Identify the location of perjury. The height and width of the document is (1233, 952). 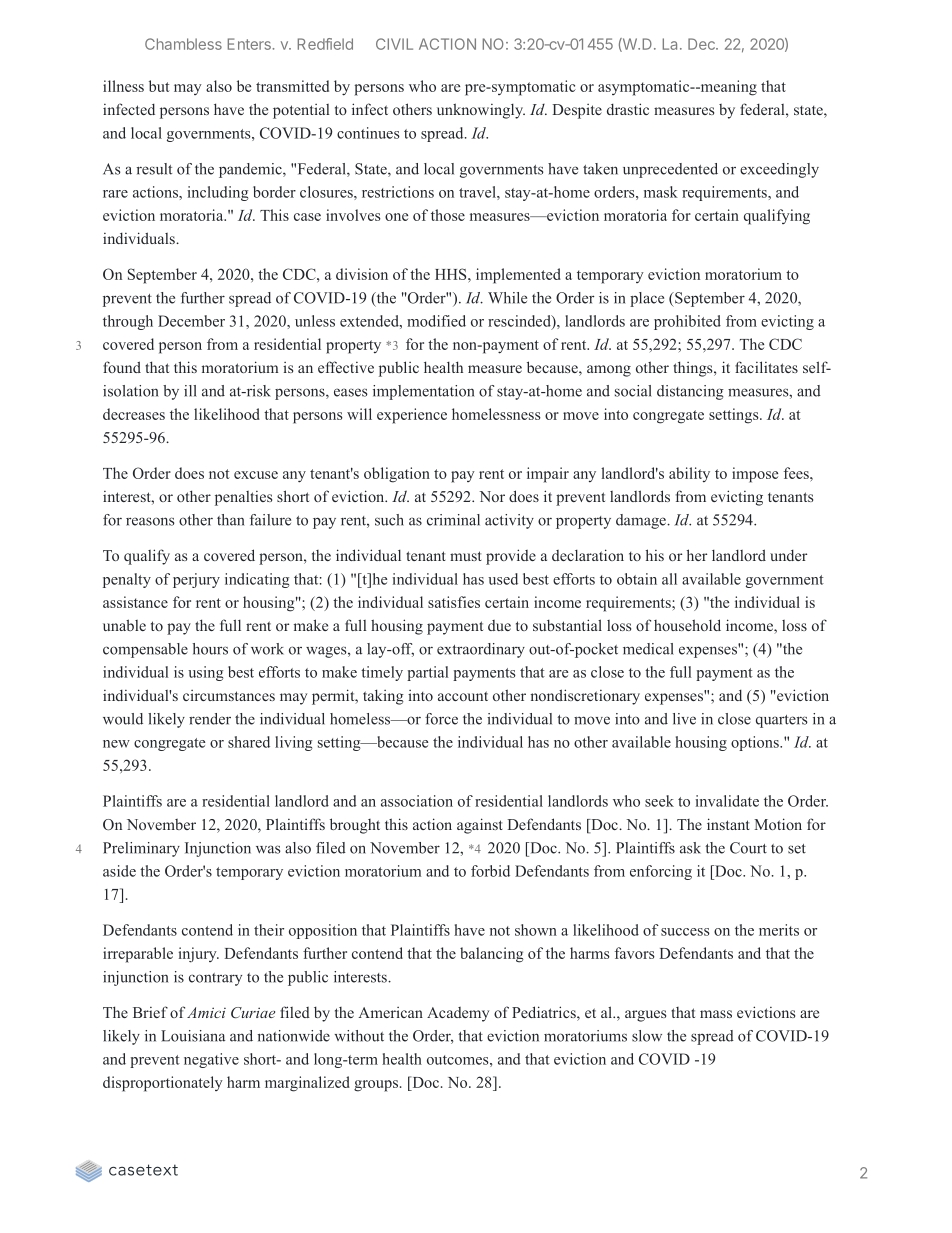
(196, 580).
